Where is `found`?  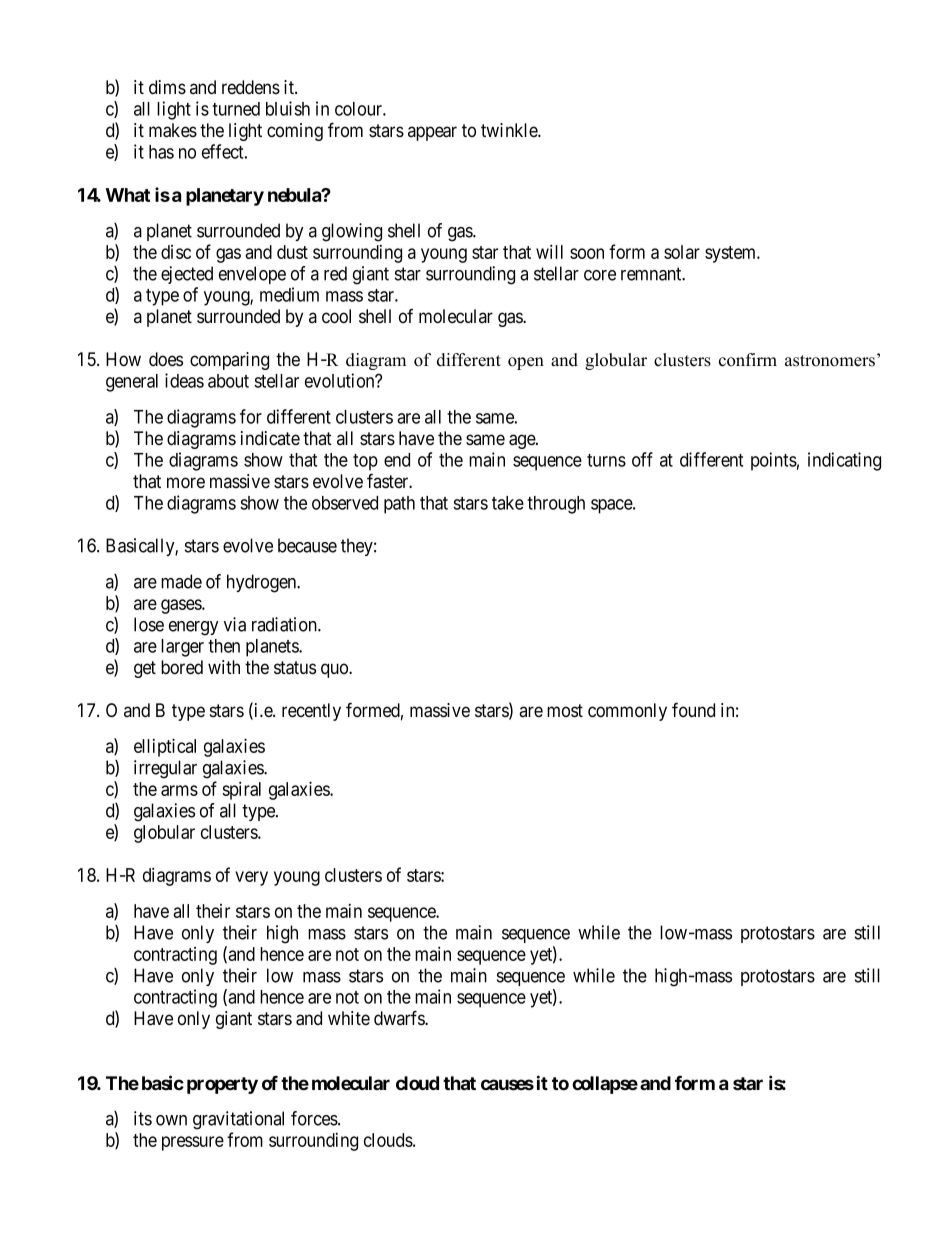 found is located at coordinates (693, 709).
